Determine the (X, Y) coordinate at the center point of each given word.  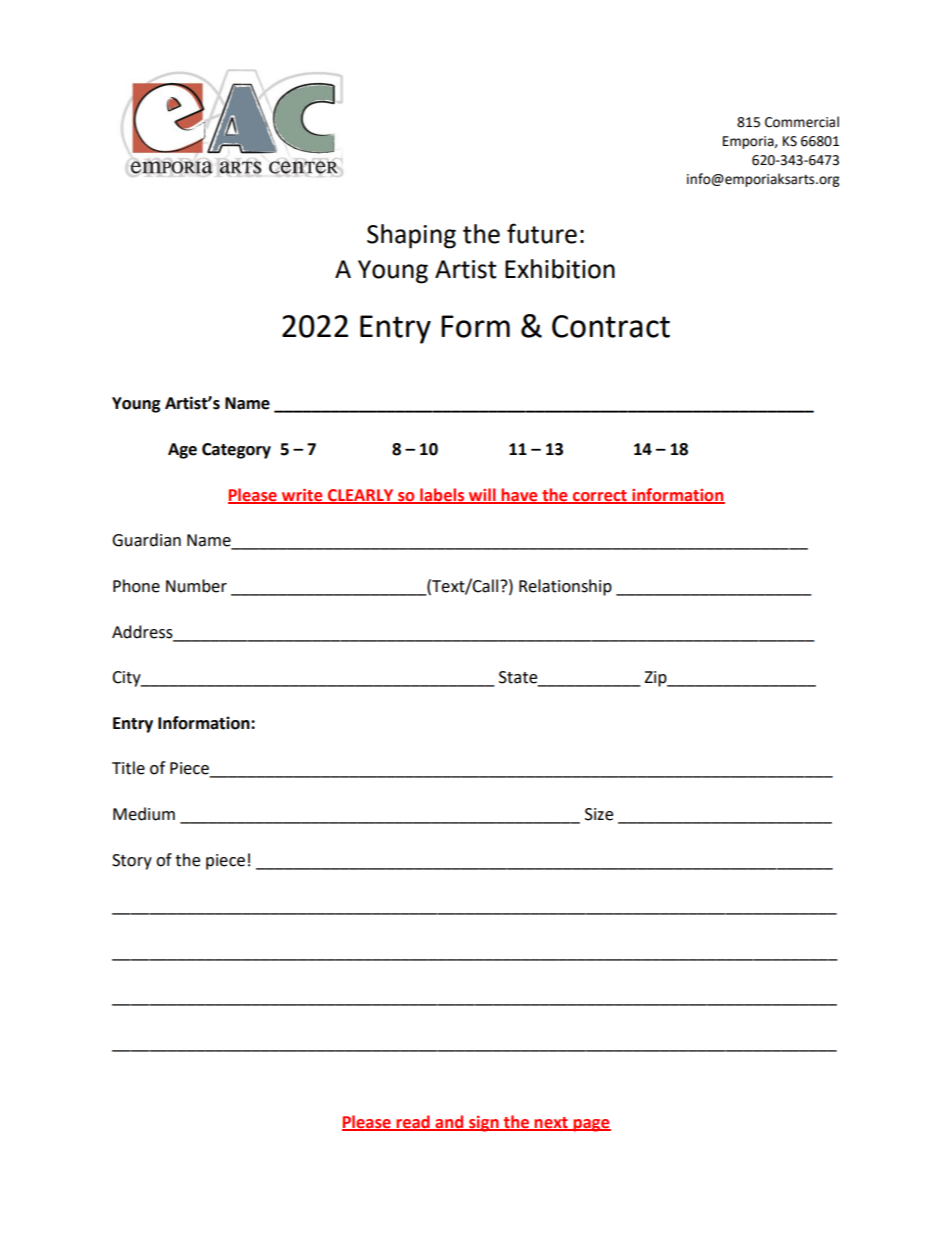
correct (600, 496)
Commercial (802, 122)
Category (236, 451)
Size (599, 814)
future (542, 233)
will (482, 495)
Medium (144, 814)
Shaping (411, 236)
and (450, 1122)
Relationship (565, 587)
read (413, 1122)
